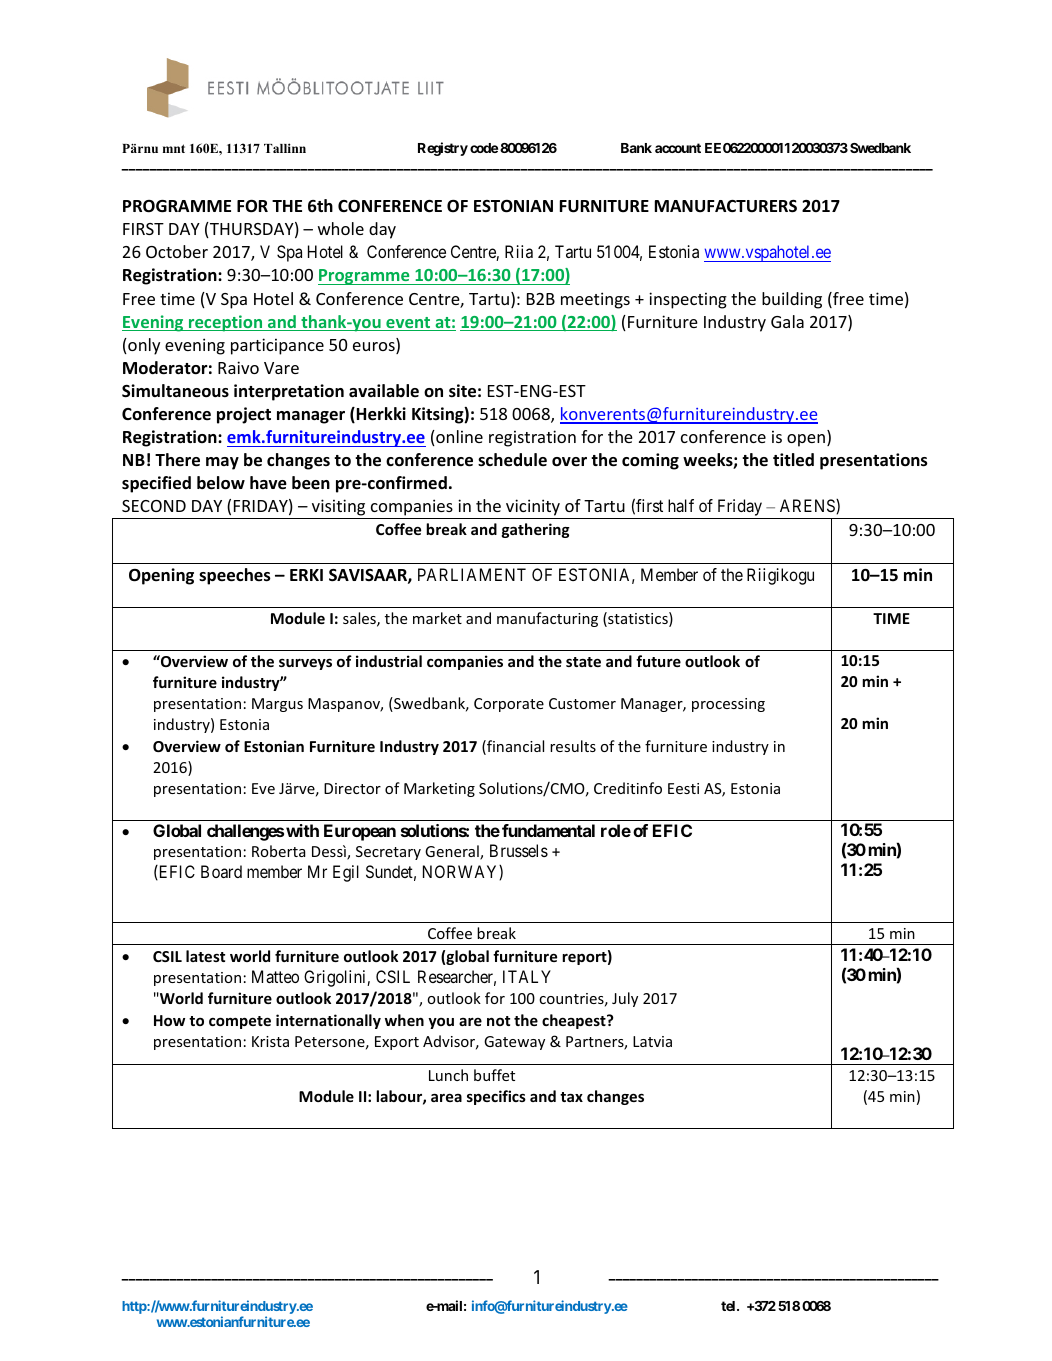  I want to click on code, so click(484, 148).
